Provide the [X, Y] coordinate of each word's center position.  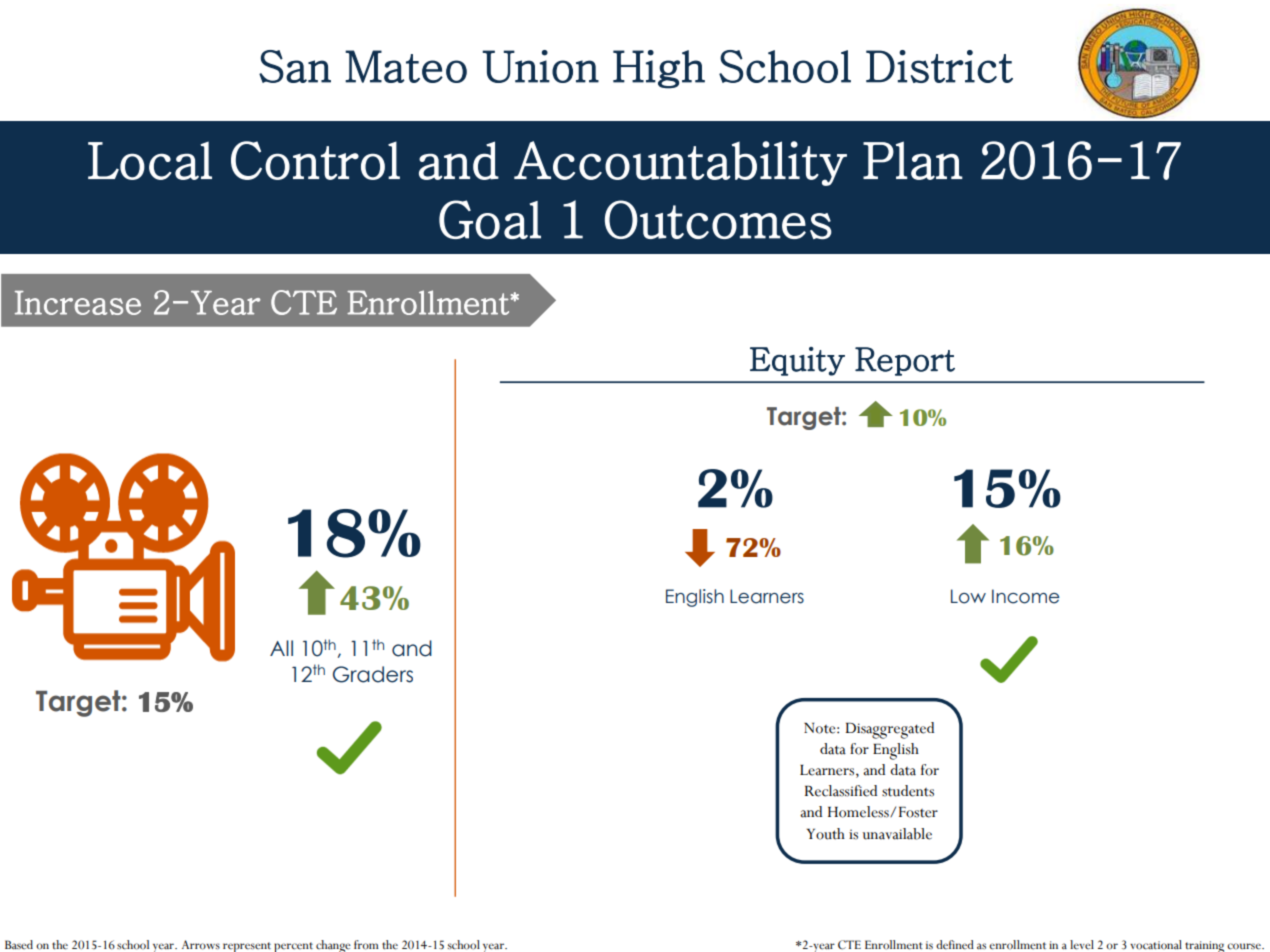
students [908, 791]
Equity [797, 361]
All [281, 648]
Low [968, 596]
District [939, 66]
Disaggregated [890, 730]
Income [1026, 596]
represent [247, 947]
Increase [78, 303]
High [659, 69]
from [366, 945]
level [1082, 945]
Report [905, 361]
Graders [373, 674]
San [295, 66]
